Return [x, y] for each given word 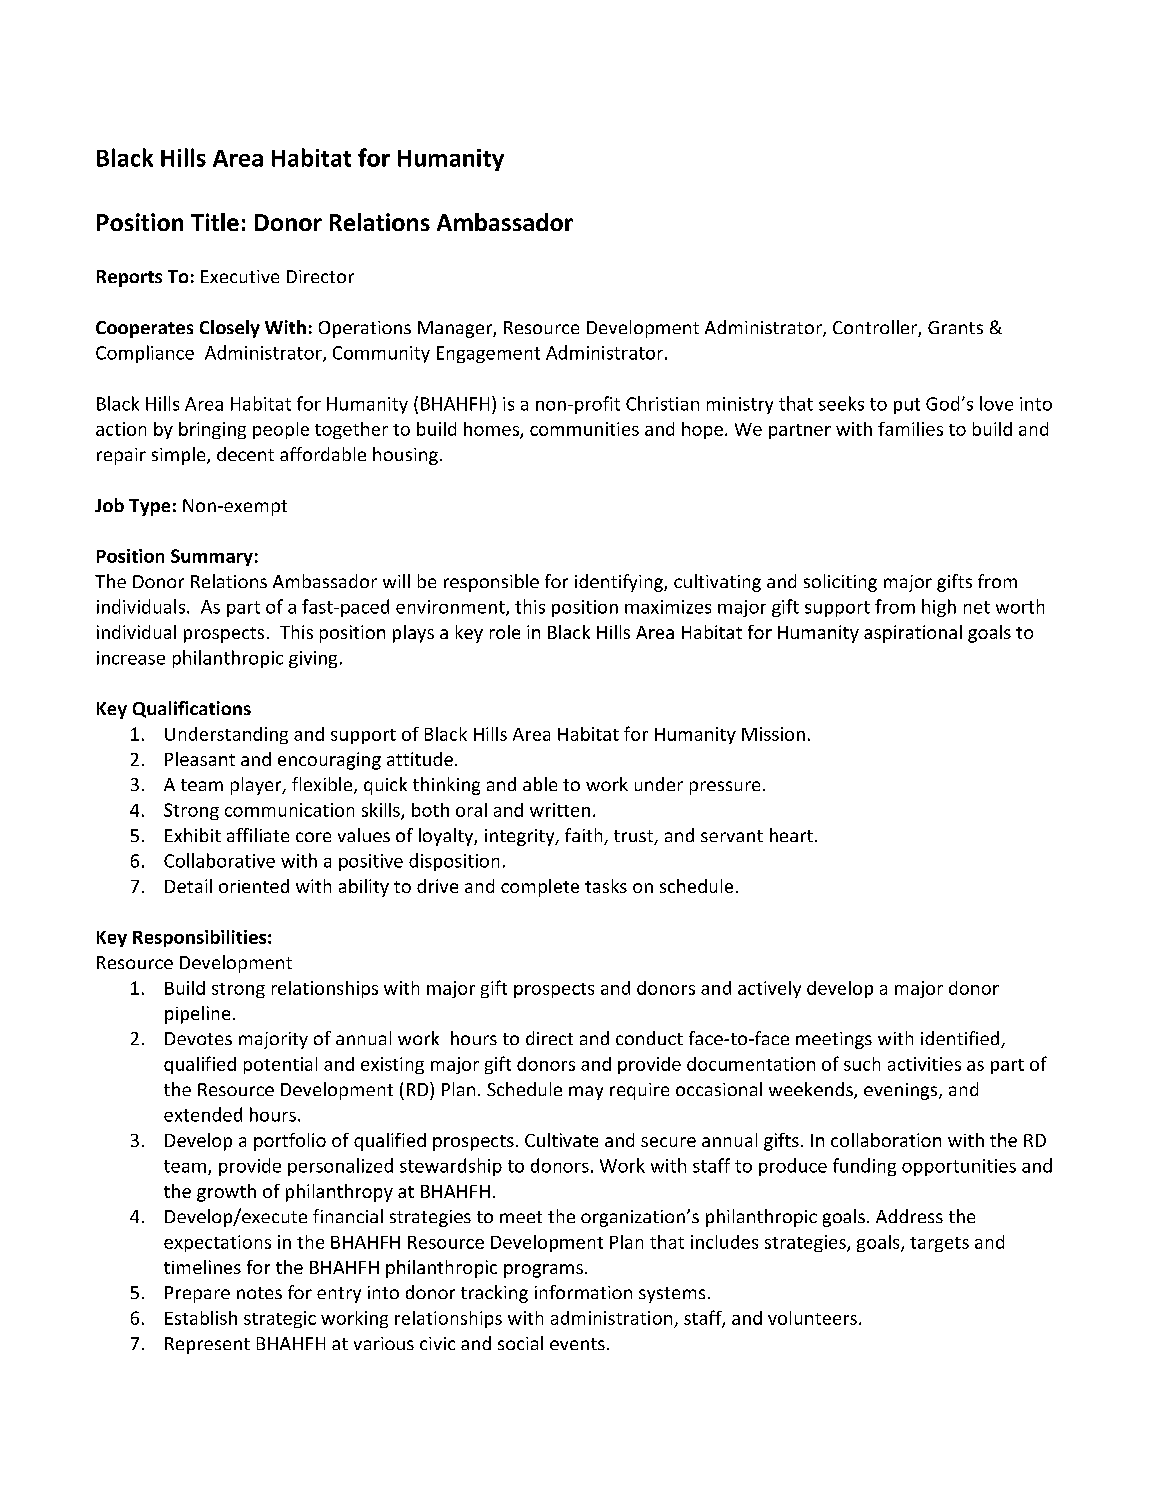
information [583, 1292]
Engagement [488, 354]
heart [791, 835]
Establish [201, 1318]
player [257, 786]
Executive [240, 276]
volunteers [812, 1318]
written [560, 810]
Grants [955, 327]
